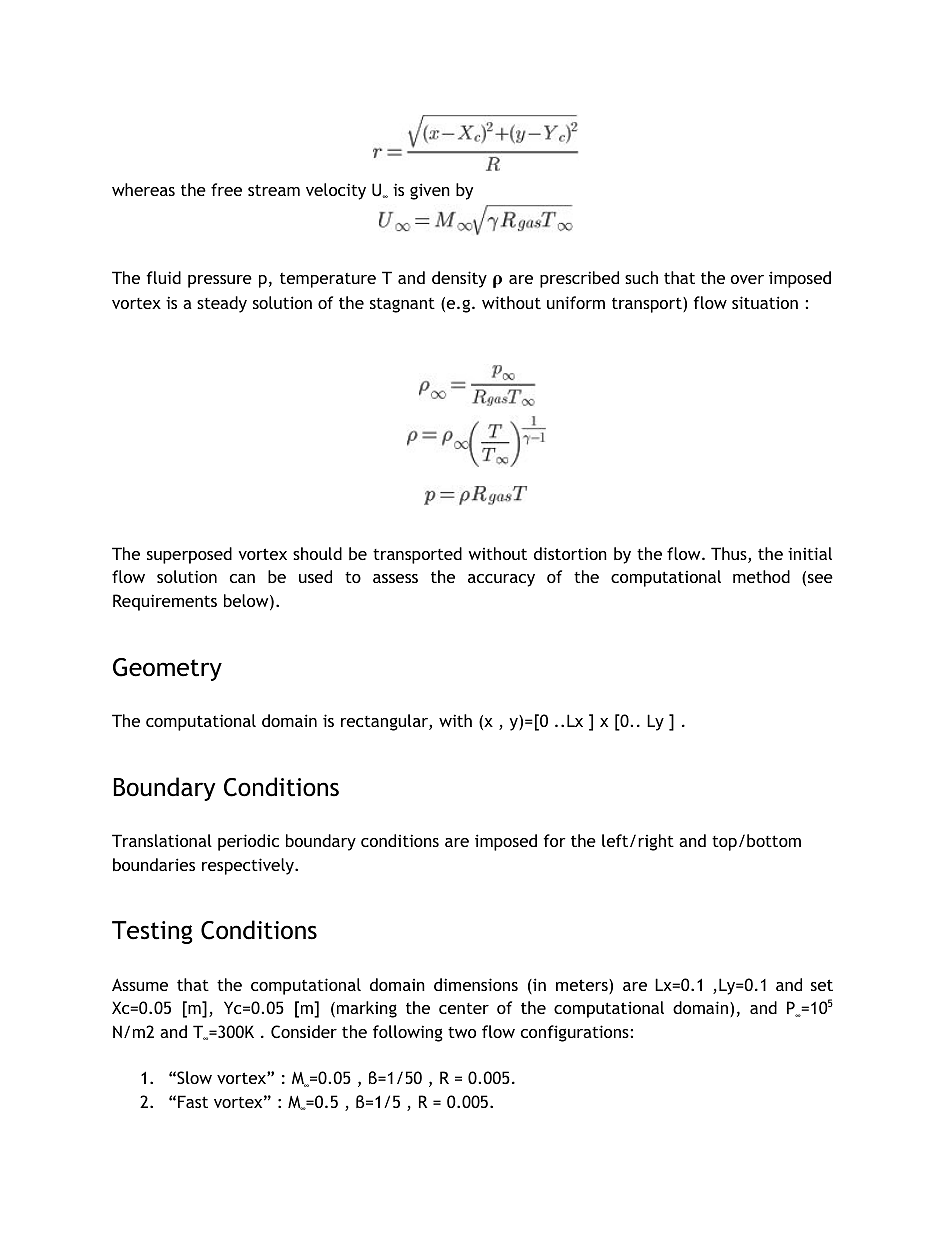 This page has width=952, height=1233. Describe the element at coordinates (462, 1032) in the page. I see `two` at that location.
